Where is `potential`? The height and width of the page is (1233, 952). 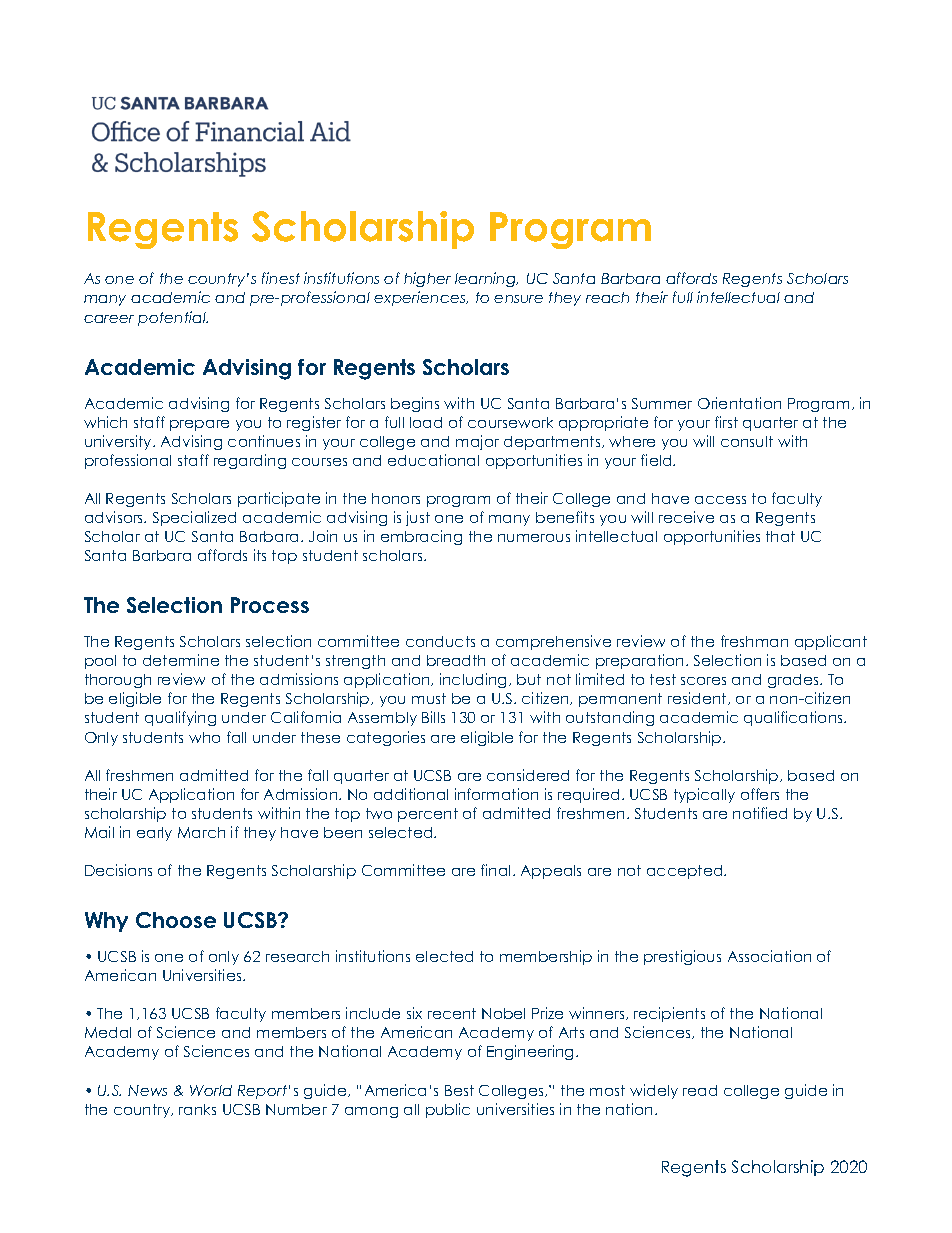
potential is located at coordinates (173, 318).
